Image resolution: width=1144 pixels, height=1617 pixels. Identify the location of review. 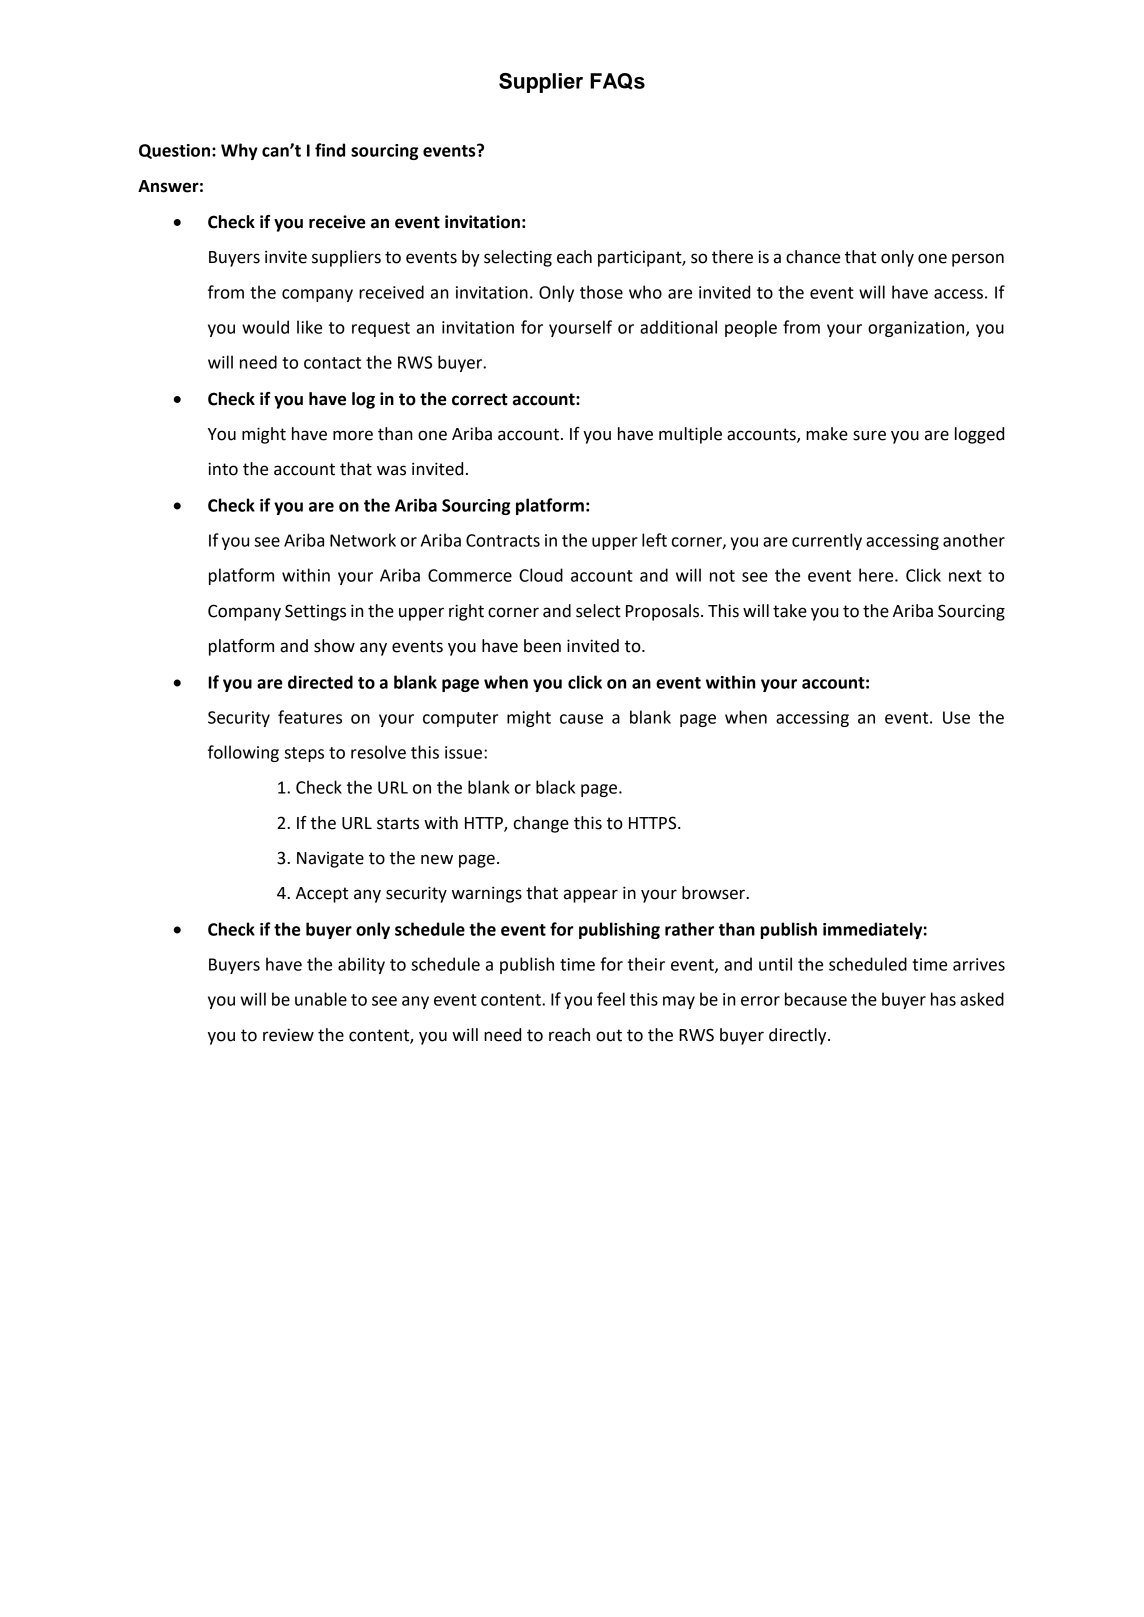
(288, 1035).
